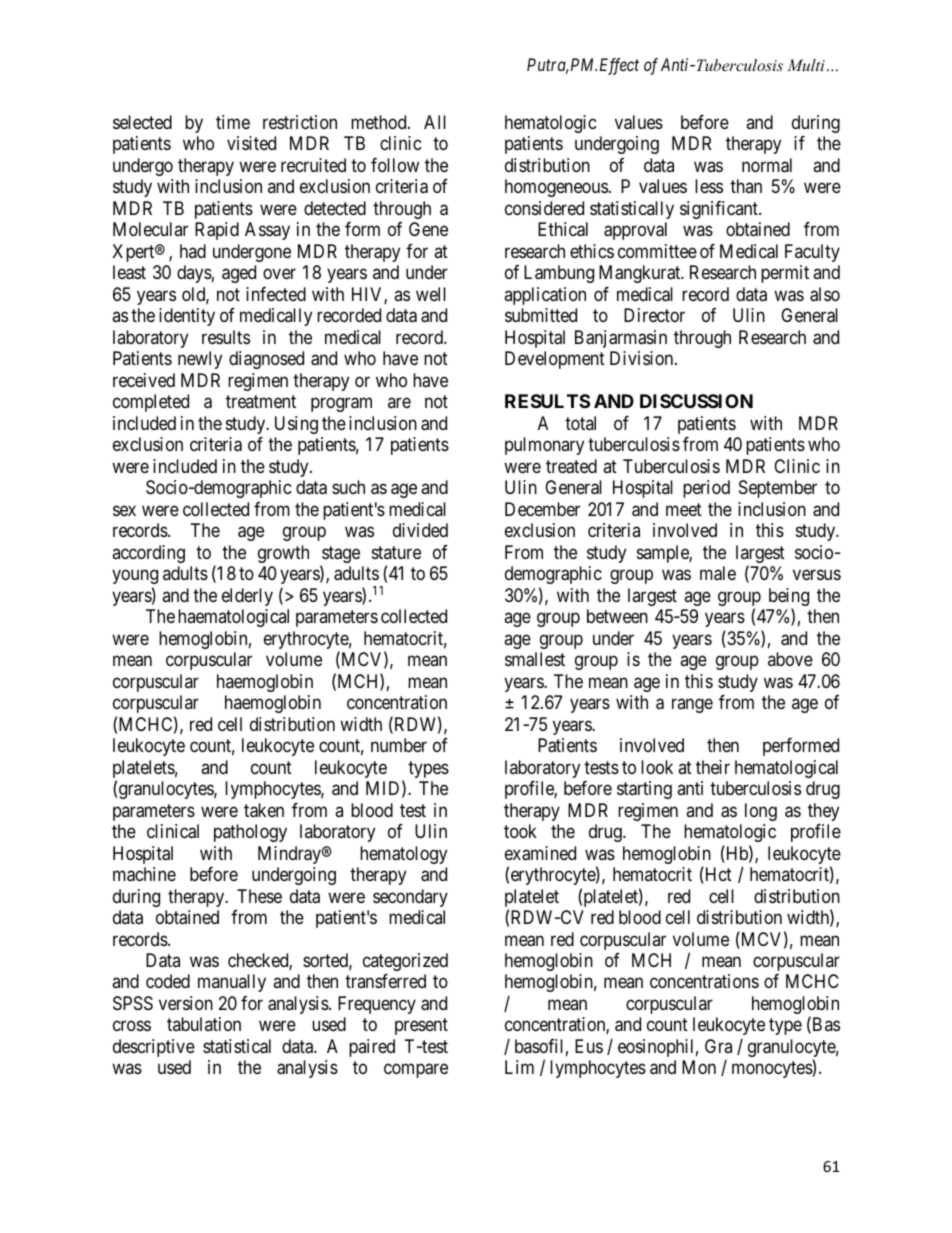 Image resolution: width=952 pixels, height=1233 pixels. Describe the element at coordinates (806, 65) in the screenshot. I see `Multi` at that location.
